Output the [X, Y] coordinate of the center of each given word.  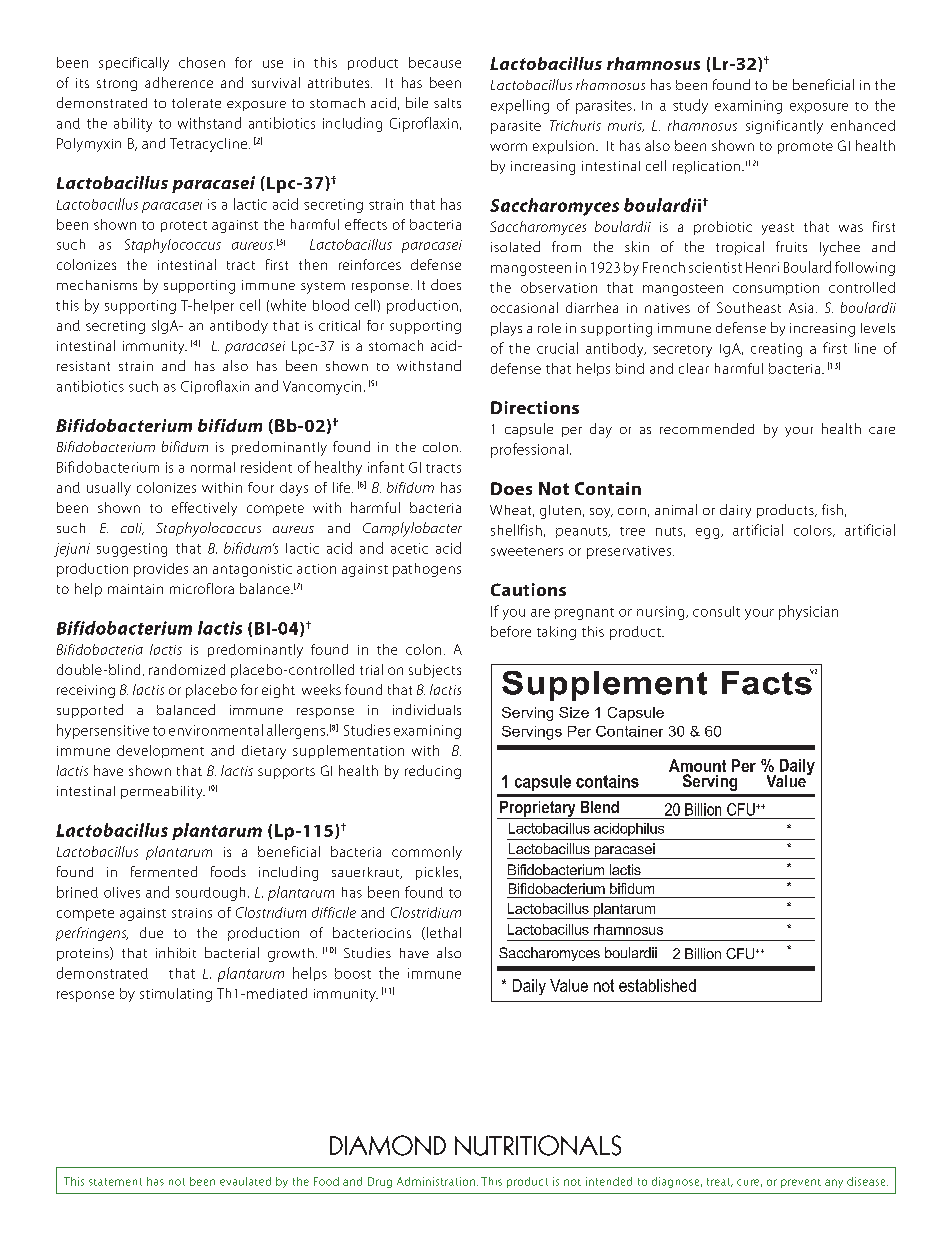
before [511, 631]
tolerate [196, 103]
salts [447, 103]
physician [808, 612]
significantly [784, 127]
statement [115, 1182]
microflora [202, 588]
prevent [801, 1183]
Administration [436, 1181]
